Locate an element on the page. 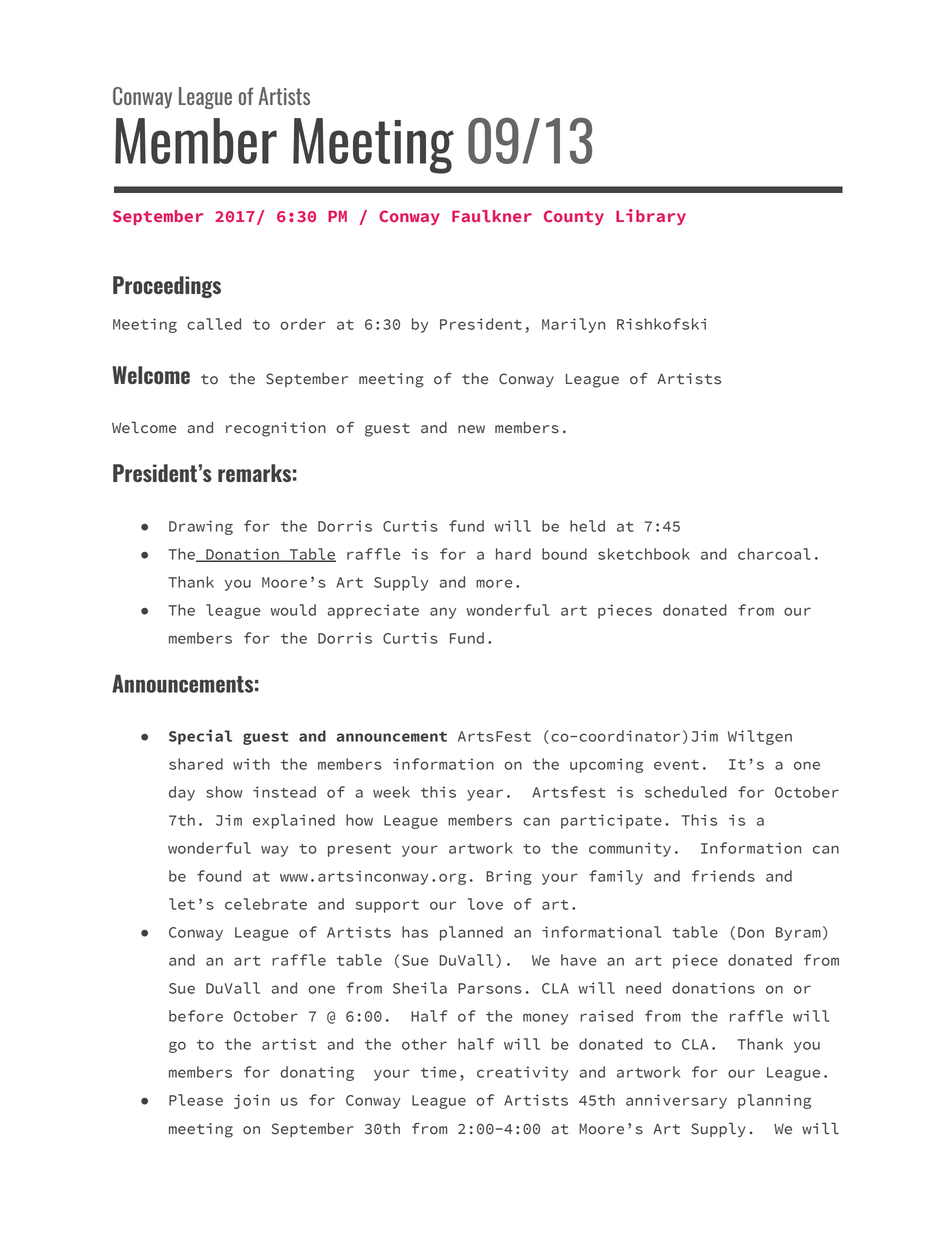 The width and height of the document is (952, 1233). charcoal is located at coordinates (774, 554).
